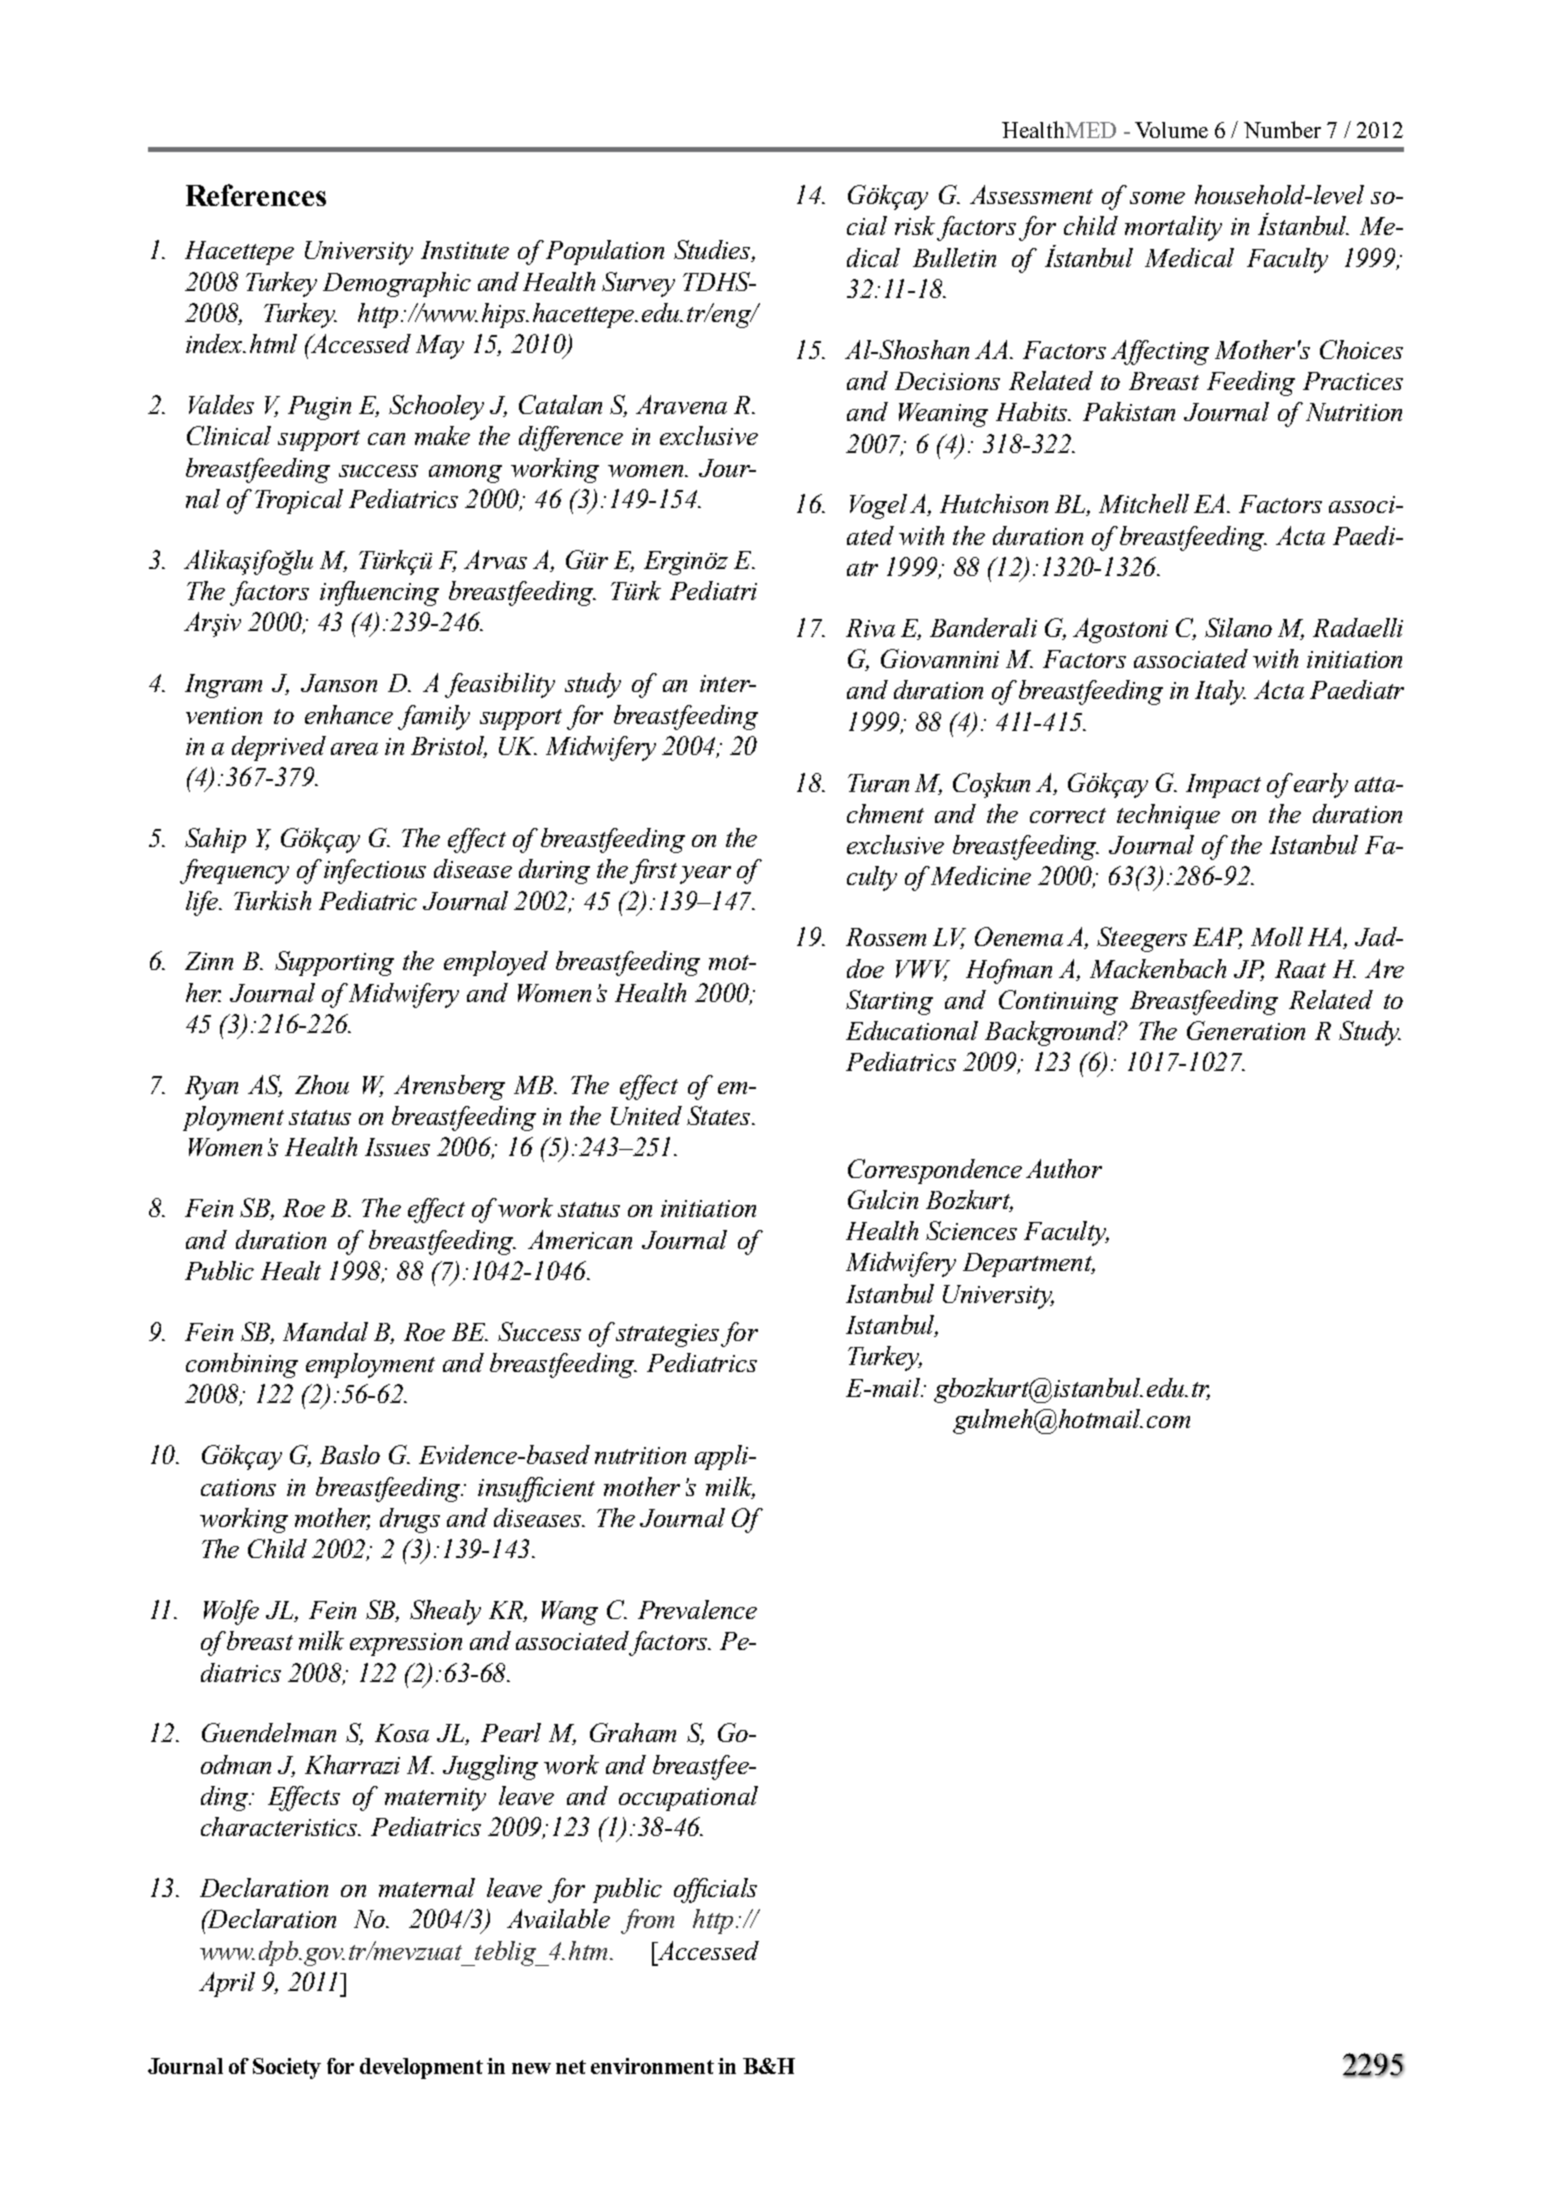 The width and height of the document is (1552, 2195). I want to click on some, so click(1157, 198).
